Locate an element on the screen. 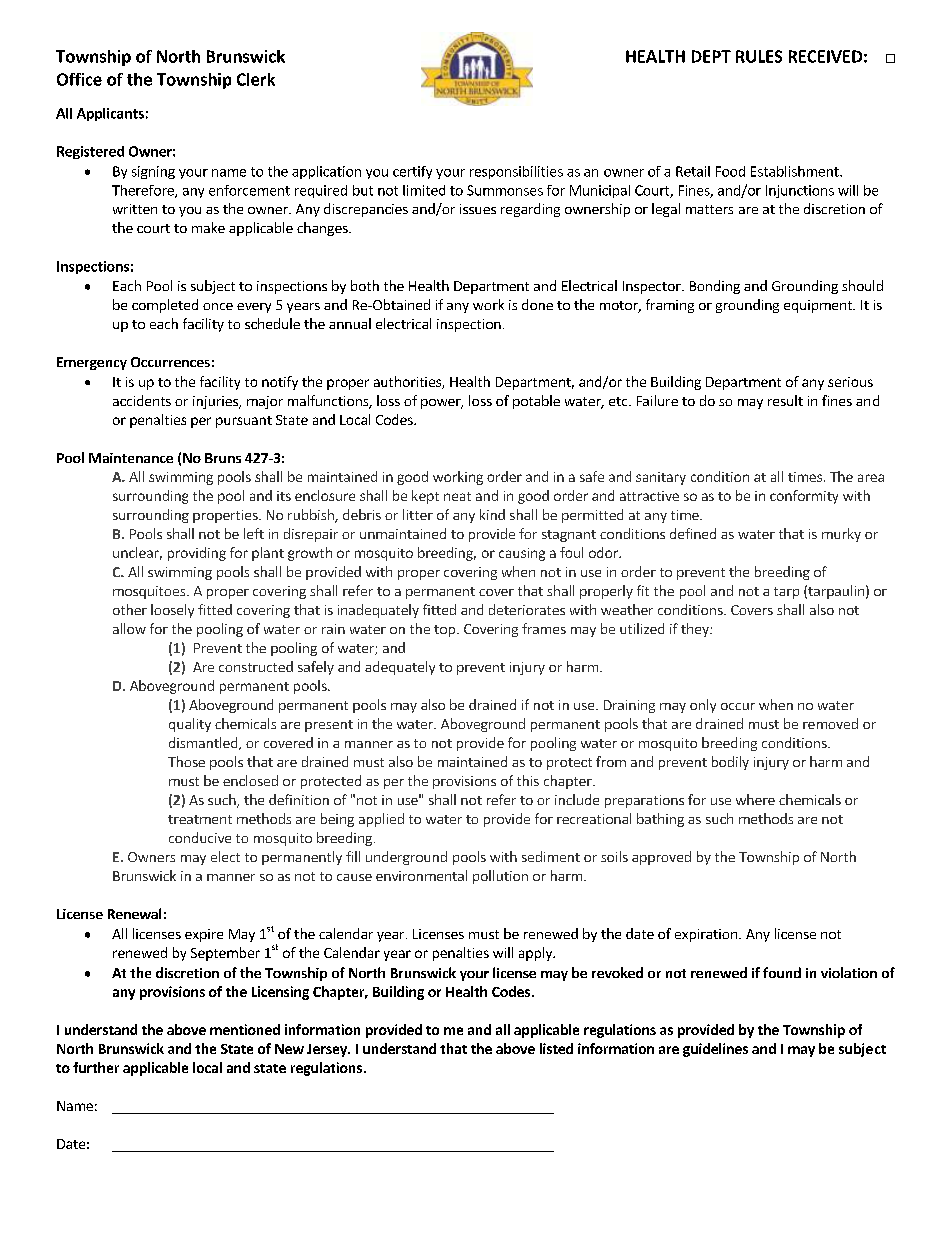 This screenshot has height=1233, width=952. guidelines is located at coordinates (715, 1050).
